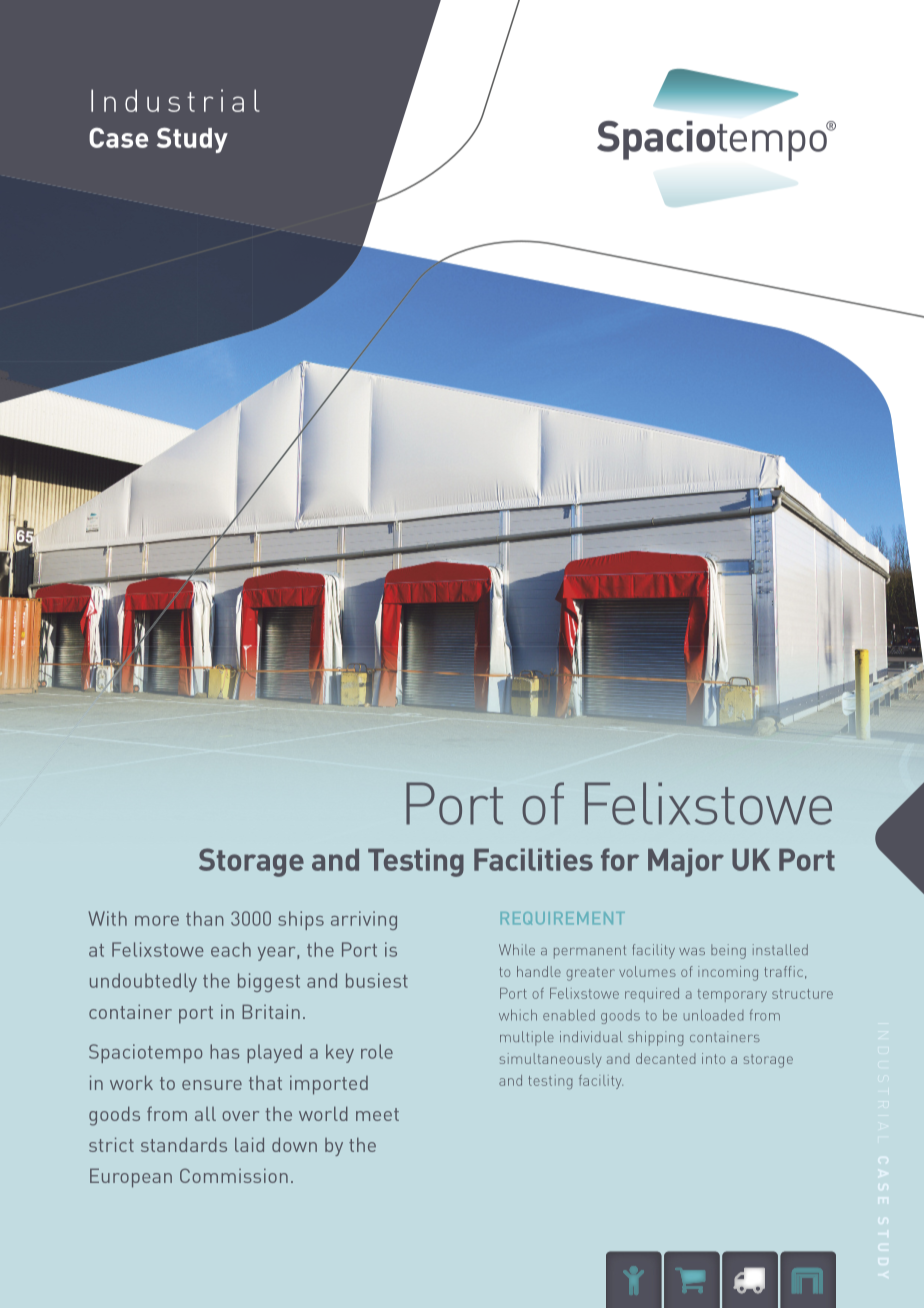  Describe the element at coordinates (143, 982) in the document. I see `undoubtedly` at that location.
